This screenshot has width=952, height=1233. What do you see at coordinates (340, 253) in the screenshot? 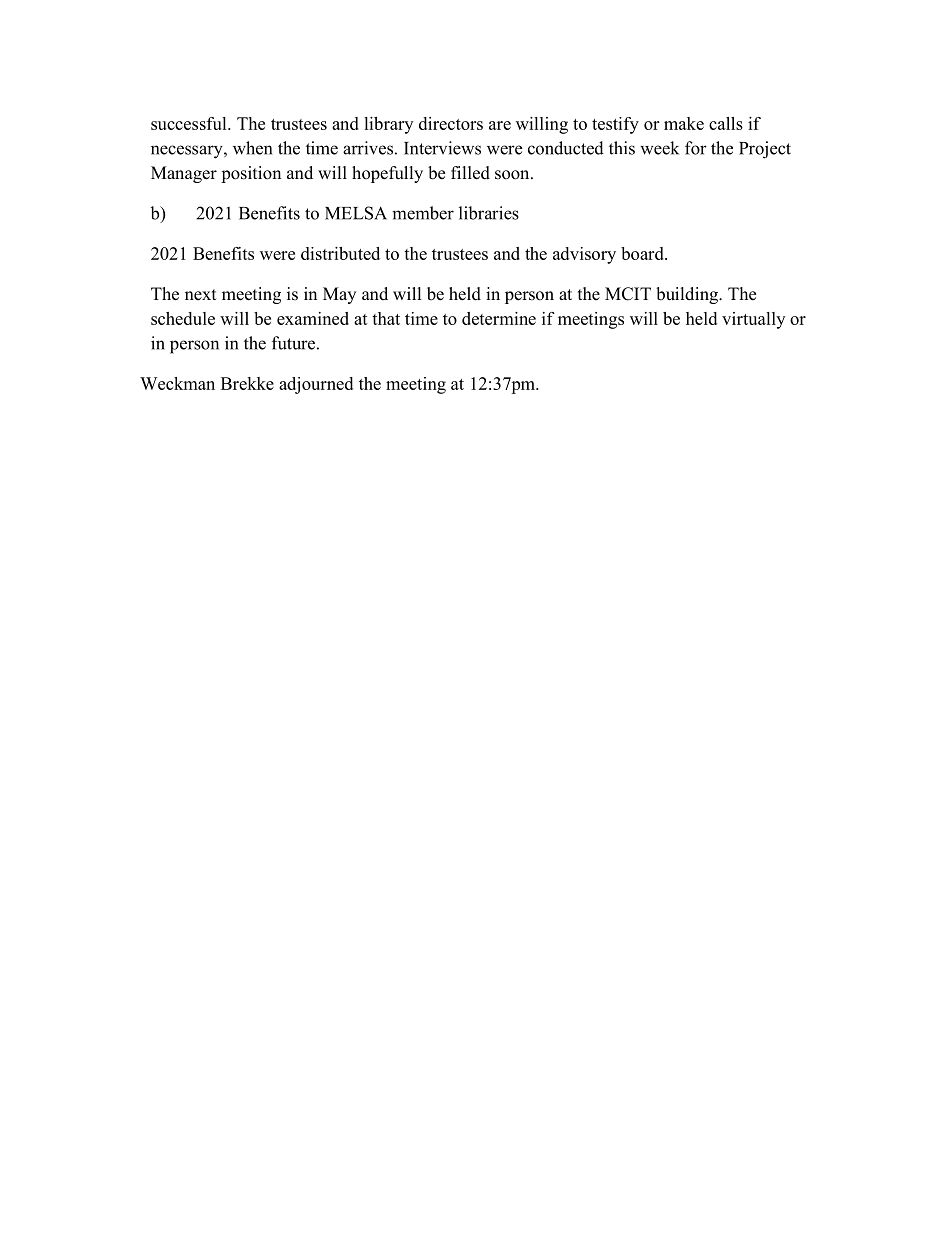
I see `distributed` at bounding box center [340, 253].
